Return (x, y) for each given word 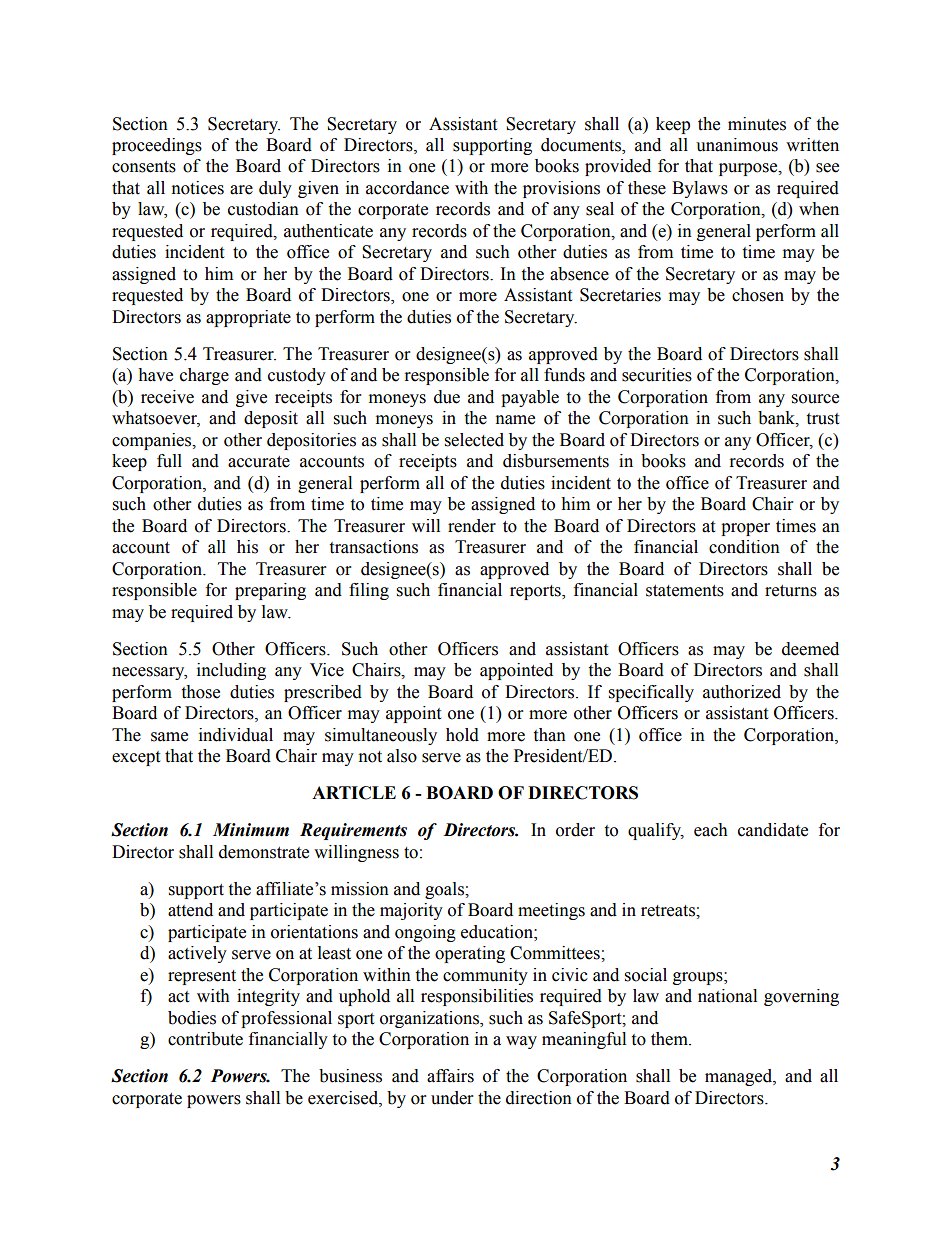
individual (236, 735)
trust (822, 419)
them (670, 1039)
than (549, 735)
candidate (773, 830)
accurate (259, 462)
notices (198, 188)
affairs (450, 1076)
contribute (205, 1039)
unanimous (737, 145)
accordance (407, 188)
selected (474, 440)
